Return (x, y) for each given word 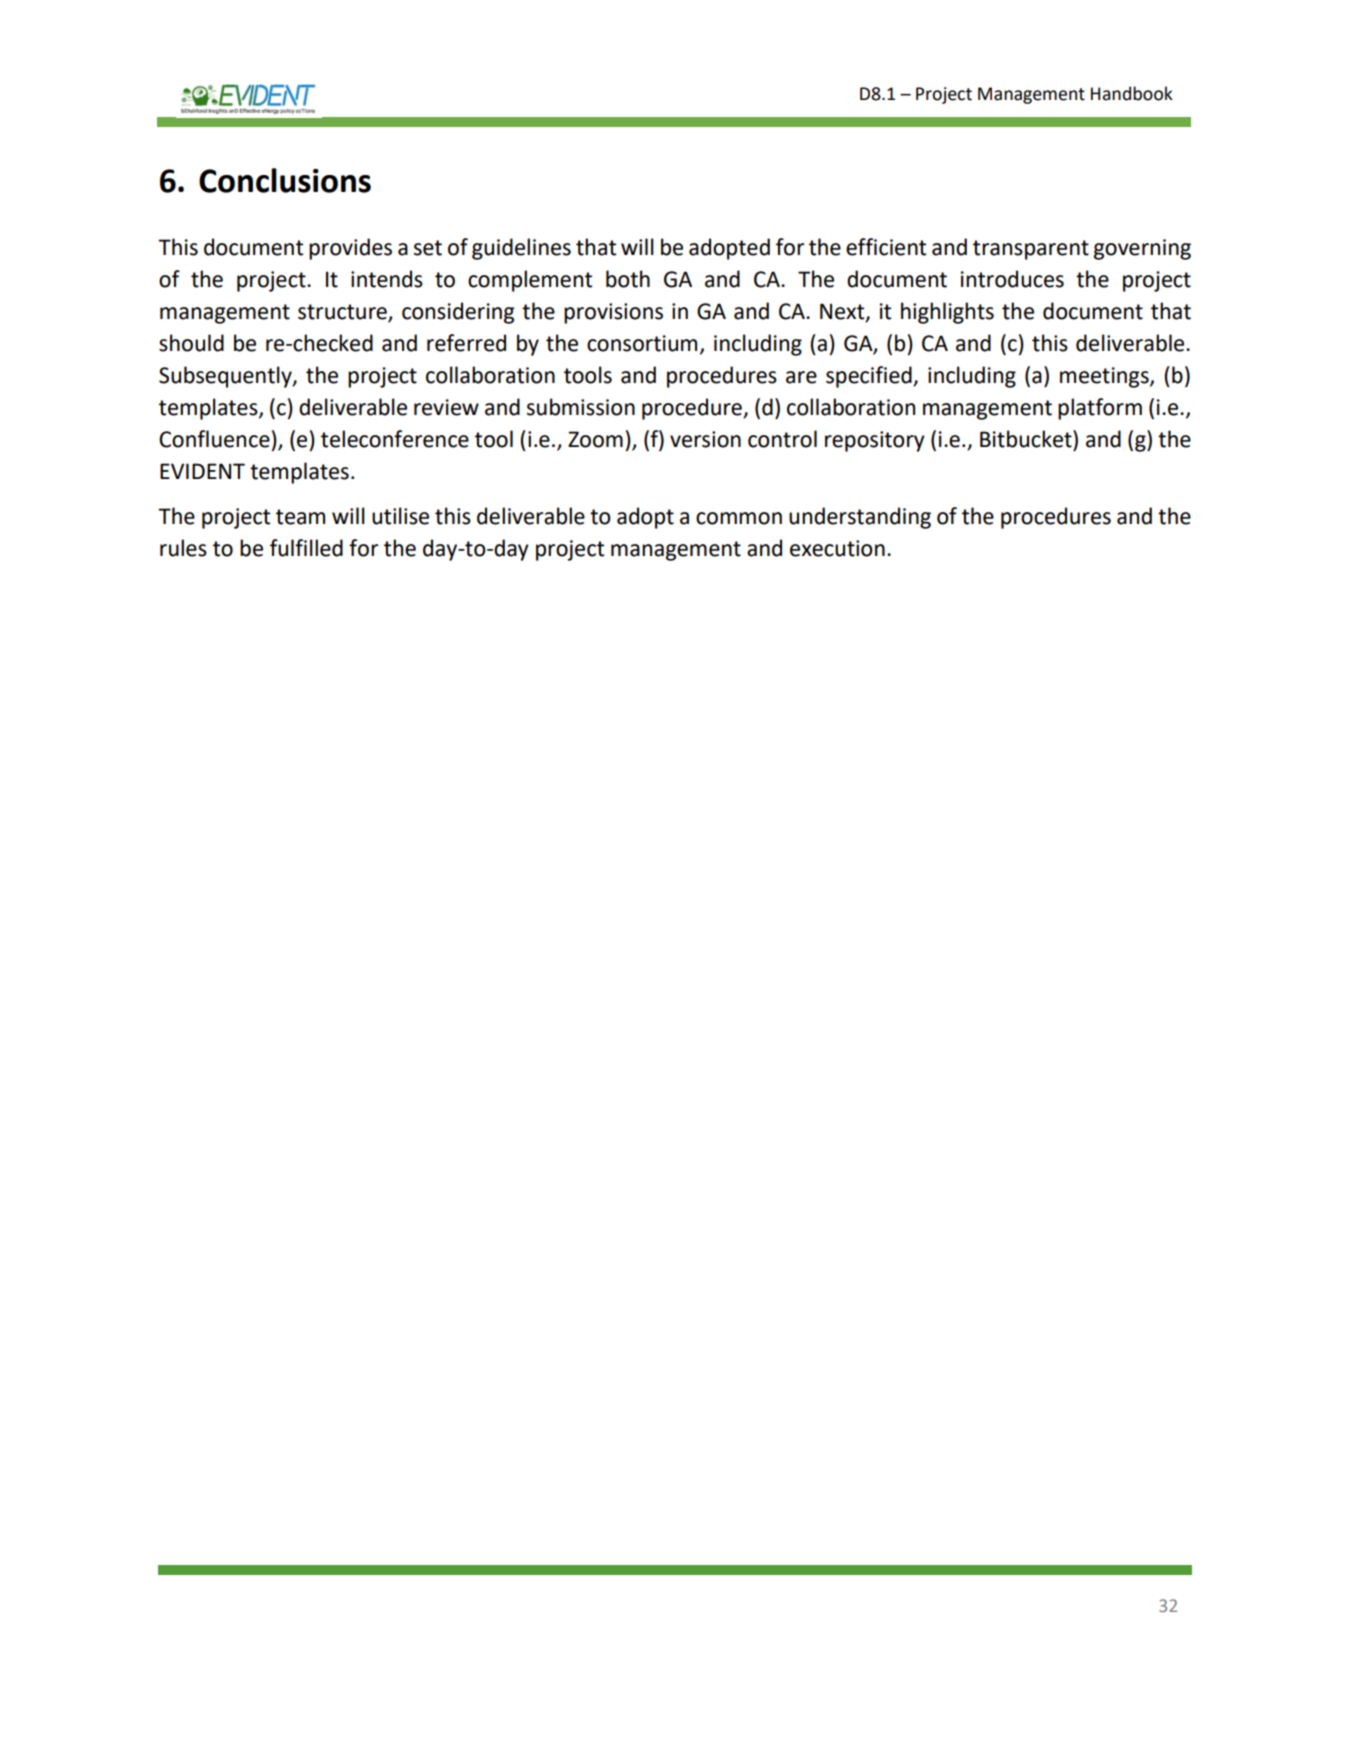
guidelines (521, 249)
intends (387, 279)
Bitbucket (1027, 439)
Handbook (1132, 93)
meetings (1105, 377)
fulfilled (306, 548)
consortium (642, 343)
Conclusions (285, 180)
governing (1142, 249)
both (628, 279)
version (705, 439)
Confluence (214, 439)
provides (350, 249)
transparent (1031, 250)
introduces (1012, 279)
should (191, 343)
